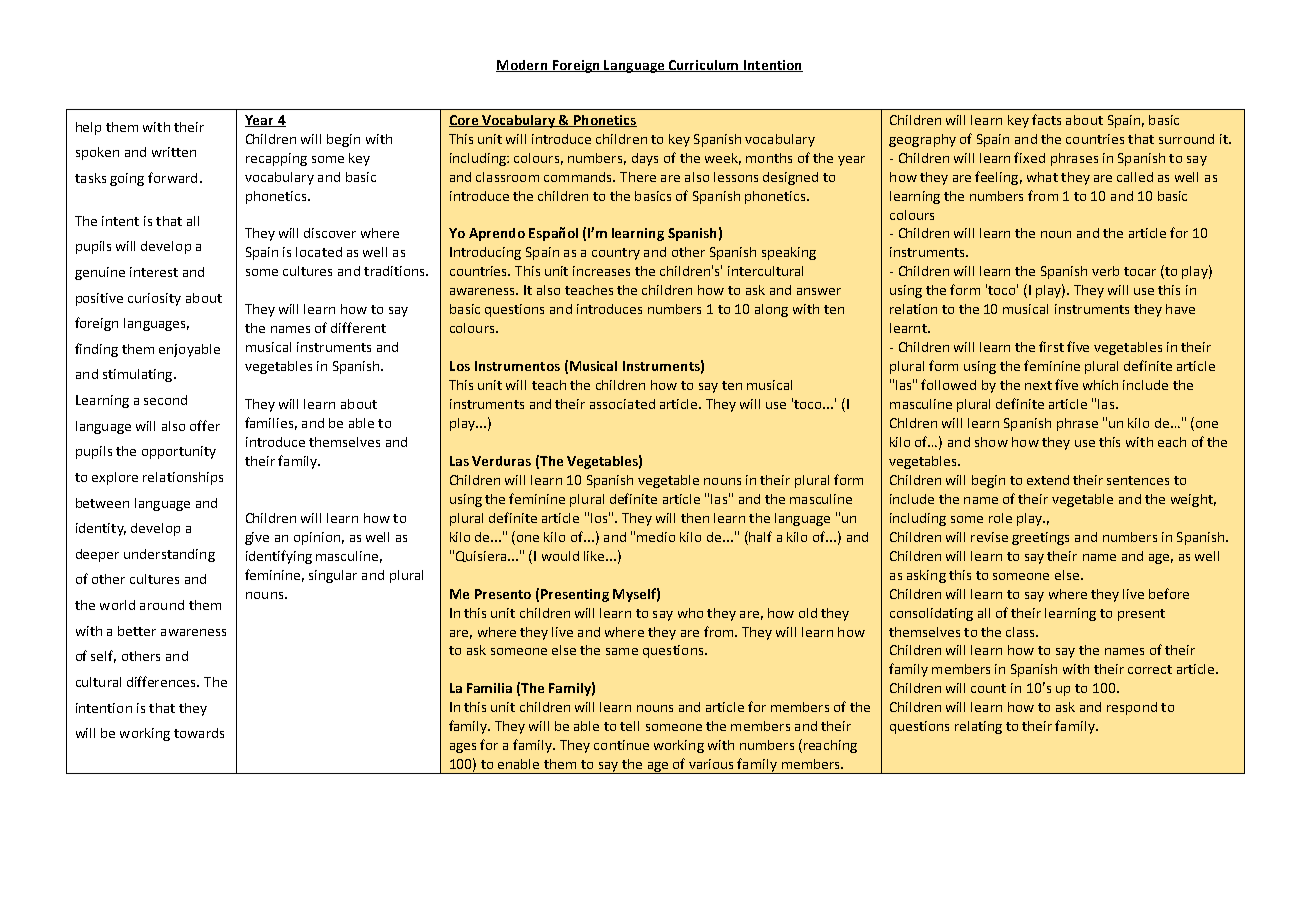  What do you see at coordinates (1046, 119) in the screenshot?
I see `facts` at bounding box center [1046, 119].
